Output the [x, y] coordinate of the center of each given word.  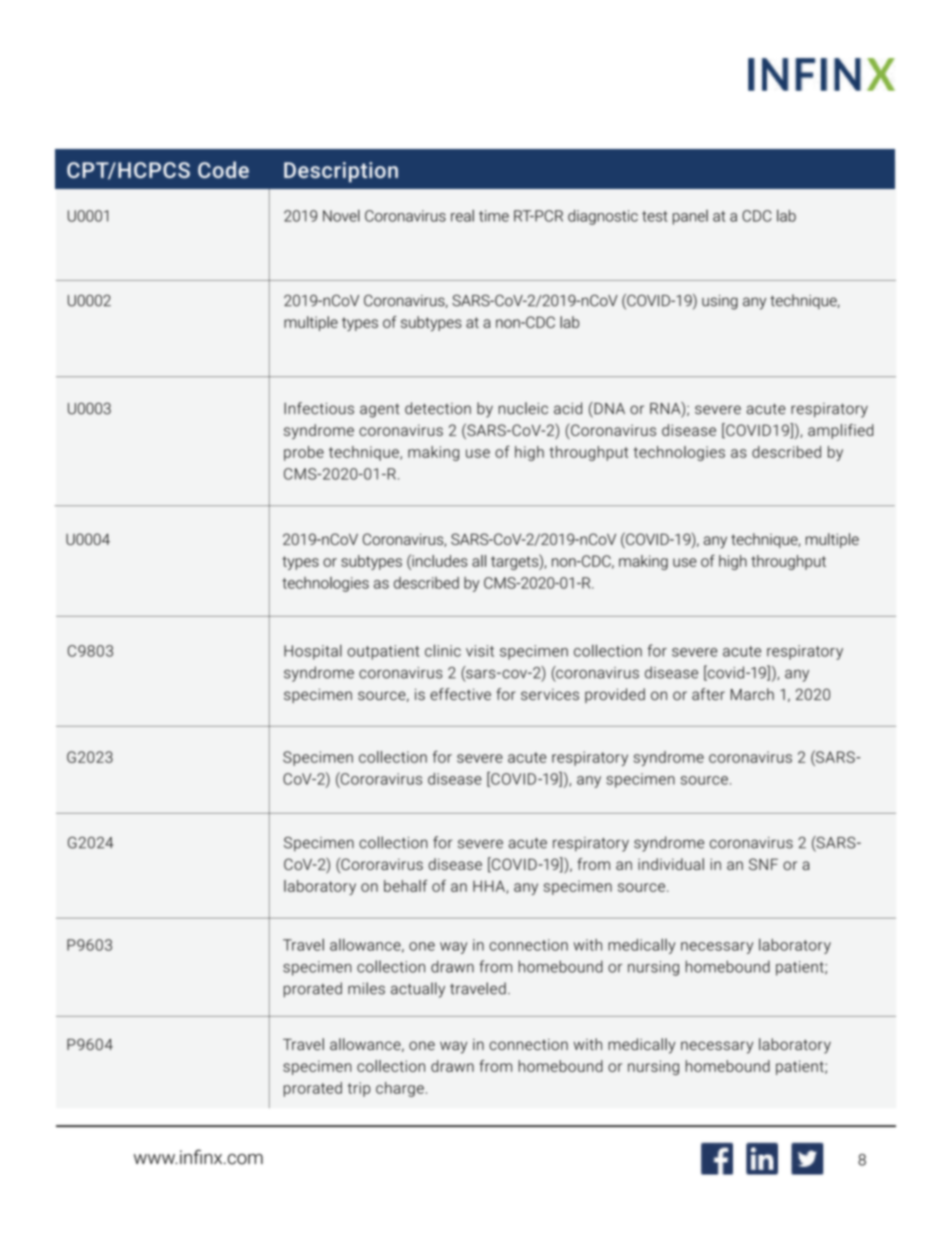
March [752, 694]
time [494, 216]
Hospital [313, 652]
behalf [406, 885]
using [720, 302]
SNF [763, 864]
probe [304, 453]
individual [671, 864]
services [550, 695]
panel [690, 217]
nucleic [523, 408]
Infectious [319, 408]
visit [480, 651]
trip [359, 1089]
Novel [341, 215]
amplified [841, 431]
